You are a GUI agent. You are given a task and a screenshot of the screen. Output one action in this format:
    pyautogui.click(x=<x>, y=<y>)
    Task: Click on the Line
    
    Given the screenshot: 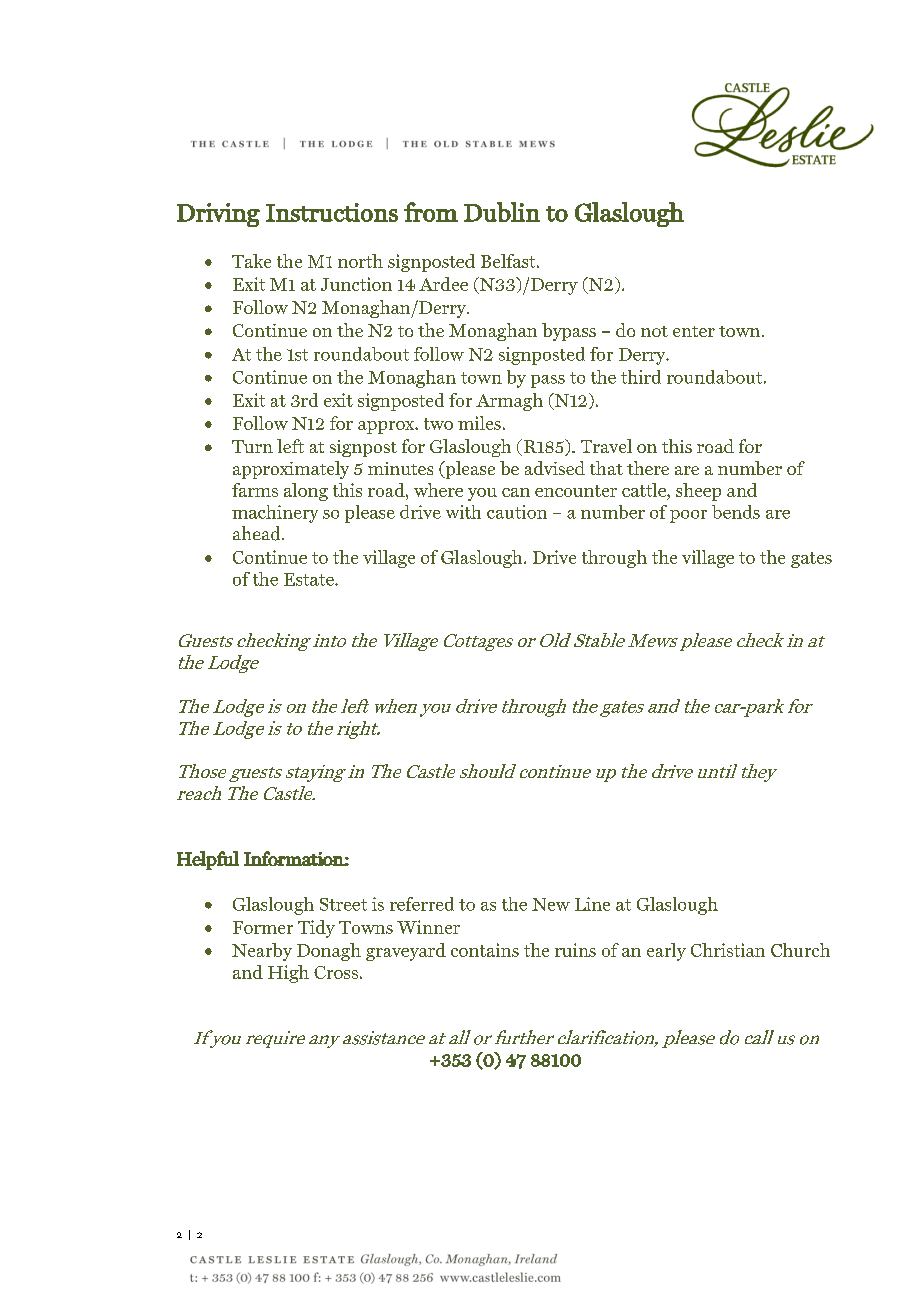 What is the action you would take?
    pyautogui.click(x=592, y=904)
